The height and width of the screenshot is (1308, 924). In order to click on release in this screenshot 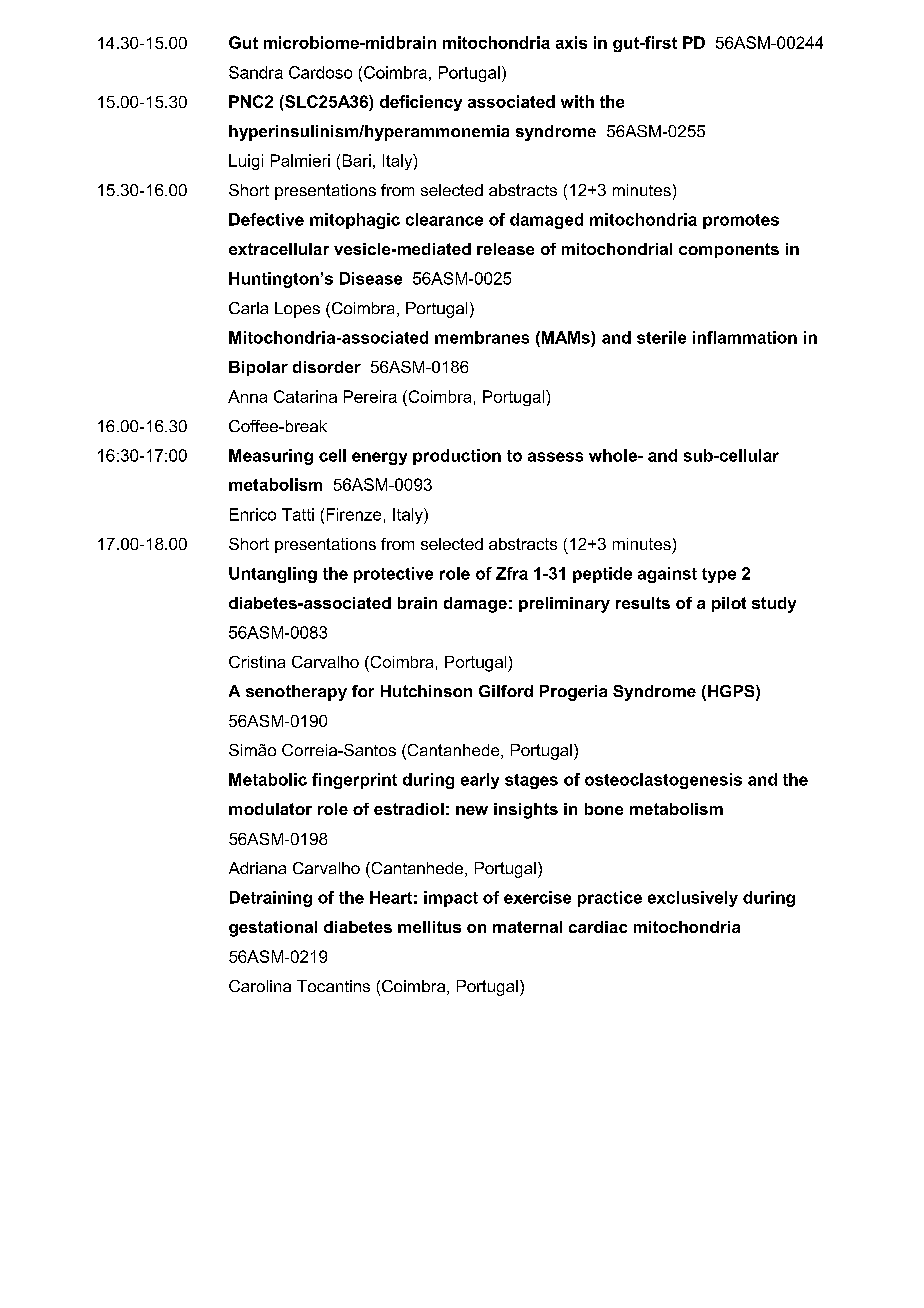, I will do `click(505, 249)`.
